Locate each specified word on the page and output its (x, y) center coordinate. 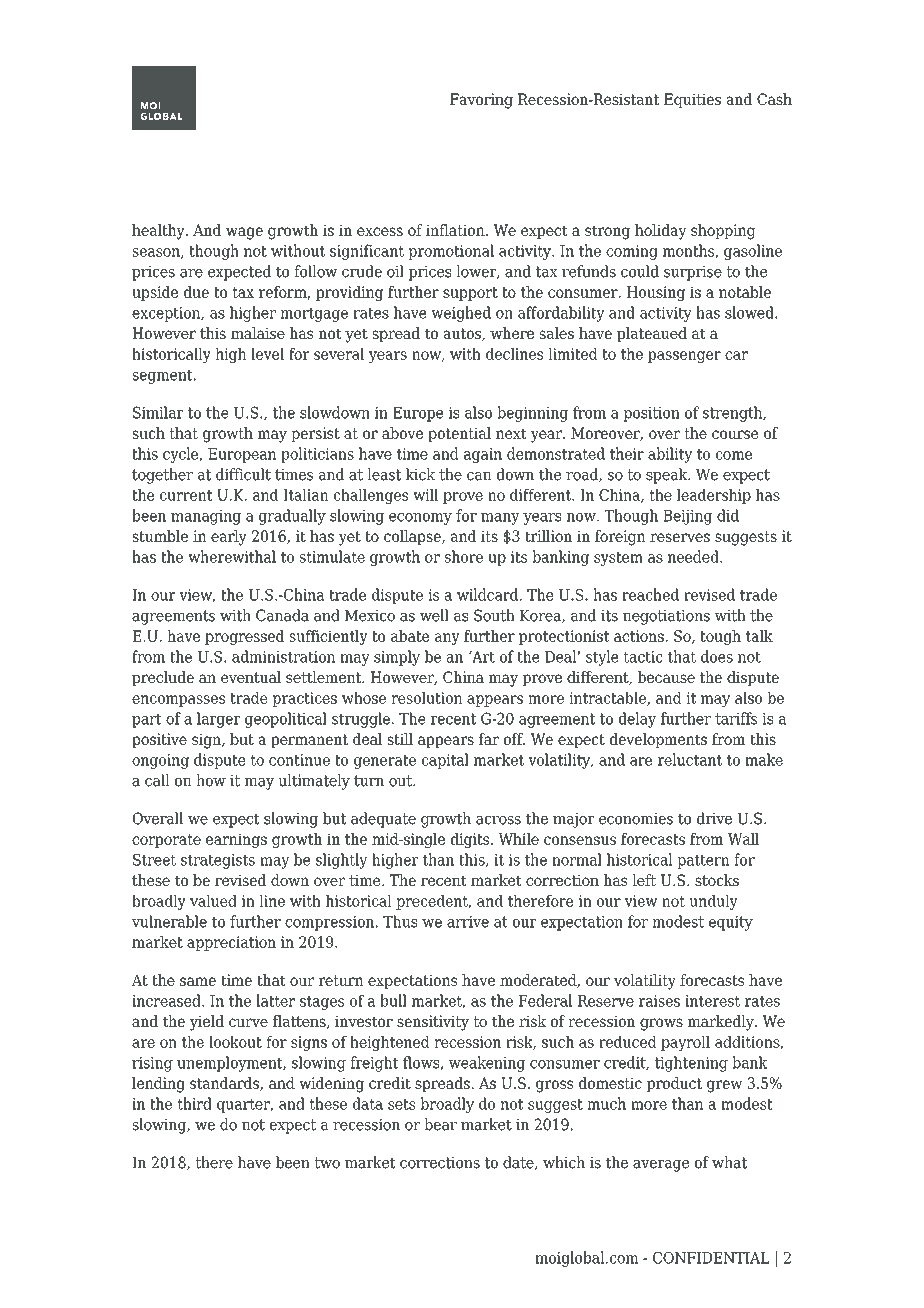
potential (459, 434)
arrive (468, 922)
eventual (251, 677)
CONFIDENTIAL (711, 1258)
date (519, 1163)
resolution (426, 698)
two (327, 1163)
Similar (158, 412)
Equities (692, 100)
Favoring (481, 101)
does (717, 656)
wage (244, 233)
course (735, 434)
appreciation (231, 943)
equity (731, 923)
